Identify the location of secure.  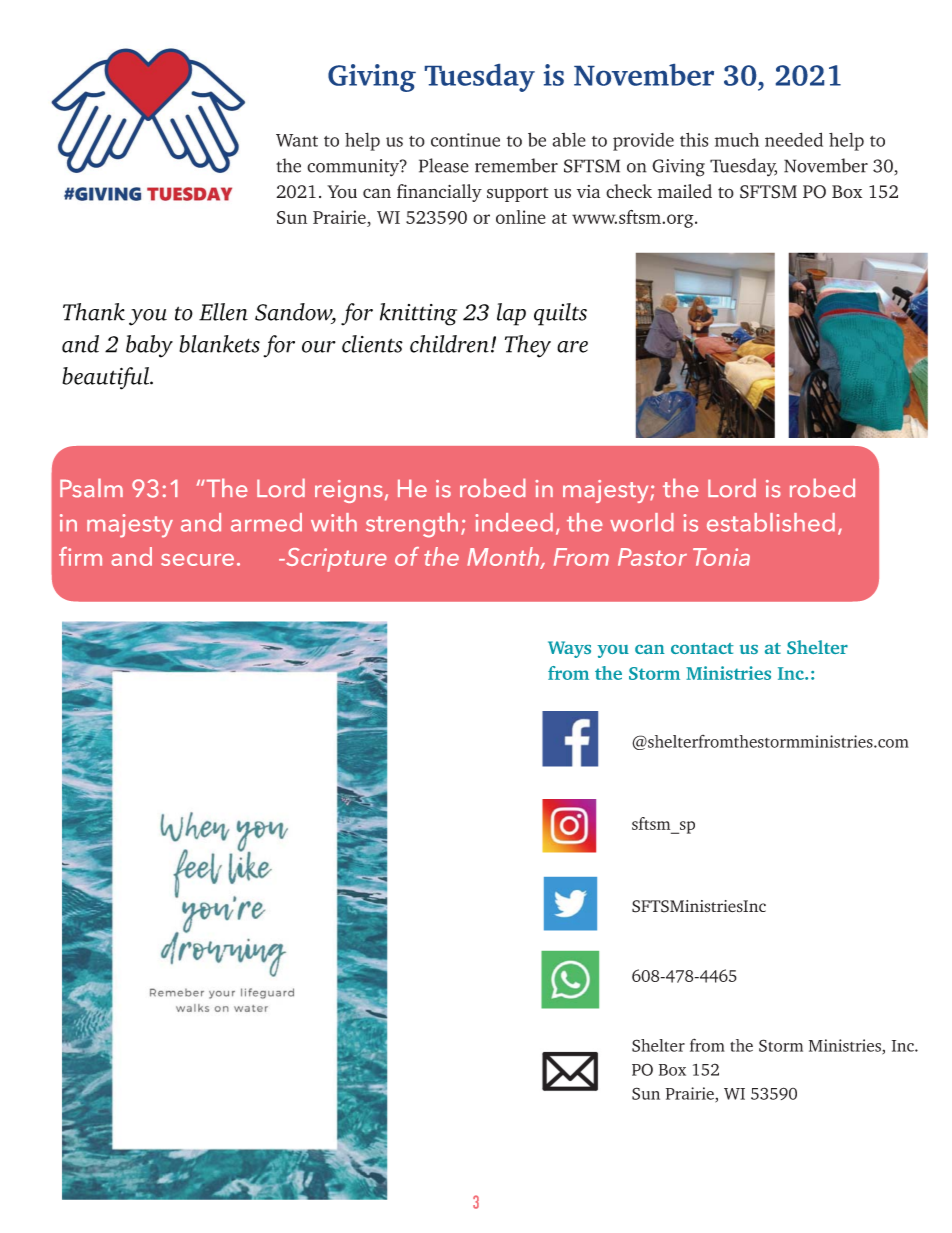
(197, 560).
